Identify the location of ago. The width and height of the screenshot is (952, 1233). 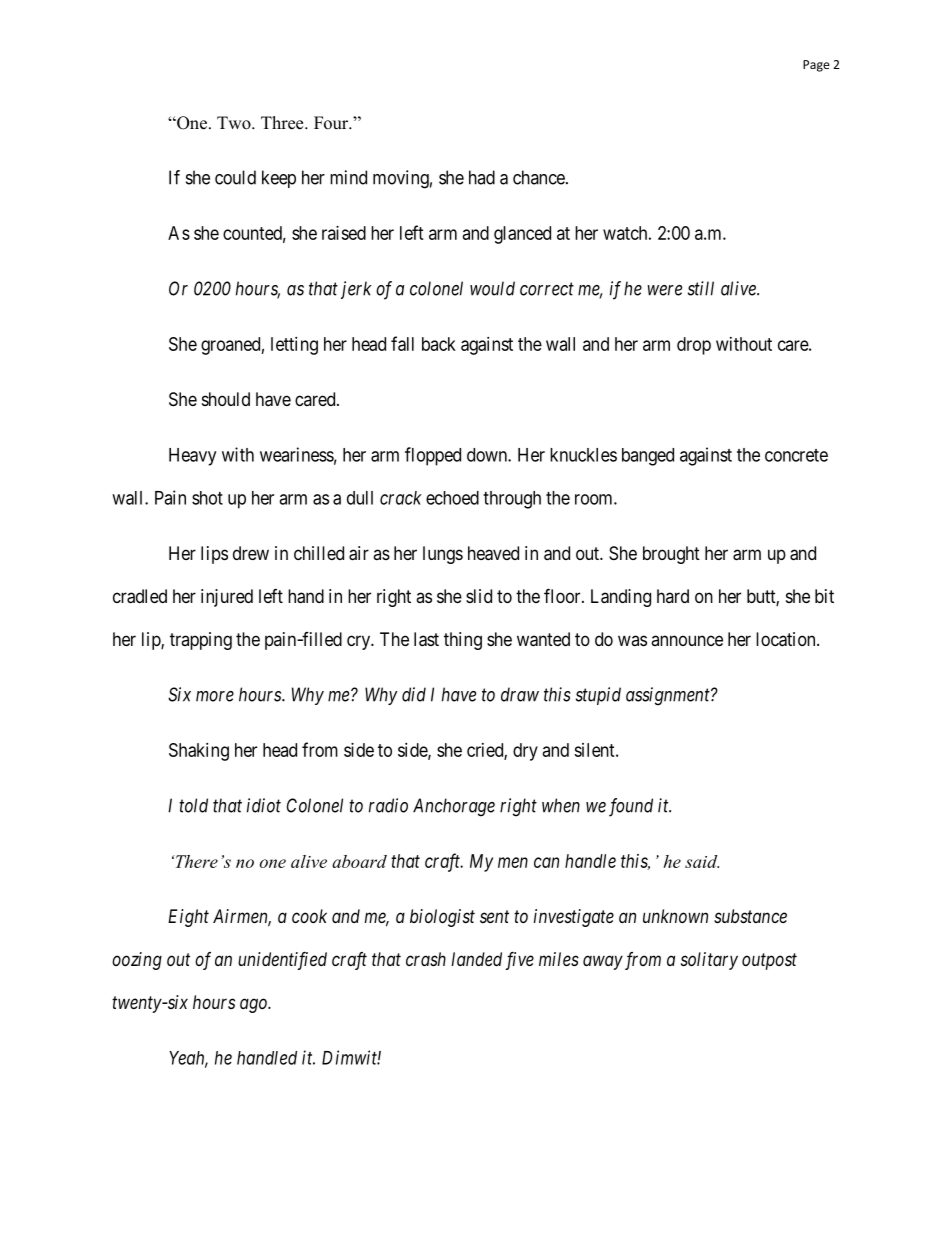
(254, 1005).
